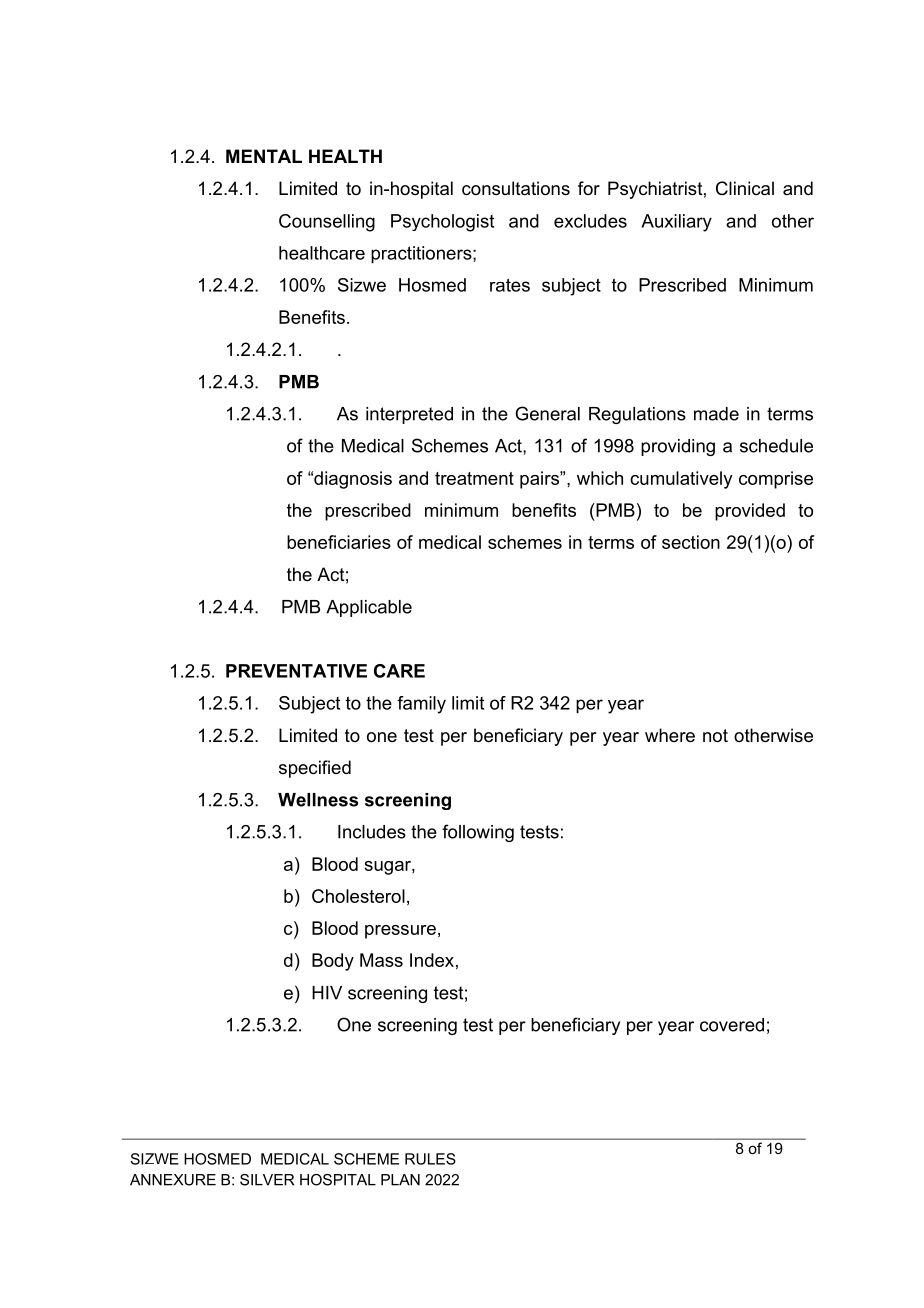  Describe the element at coordinates (715, 735) in the screenshot. I see `not` at that location.
